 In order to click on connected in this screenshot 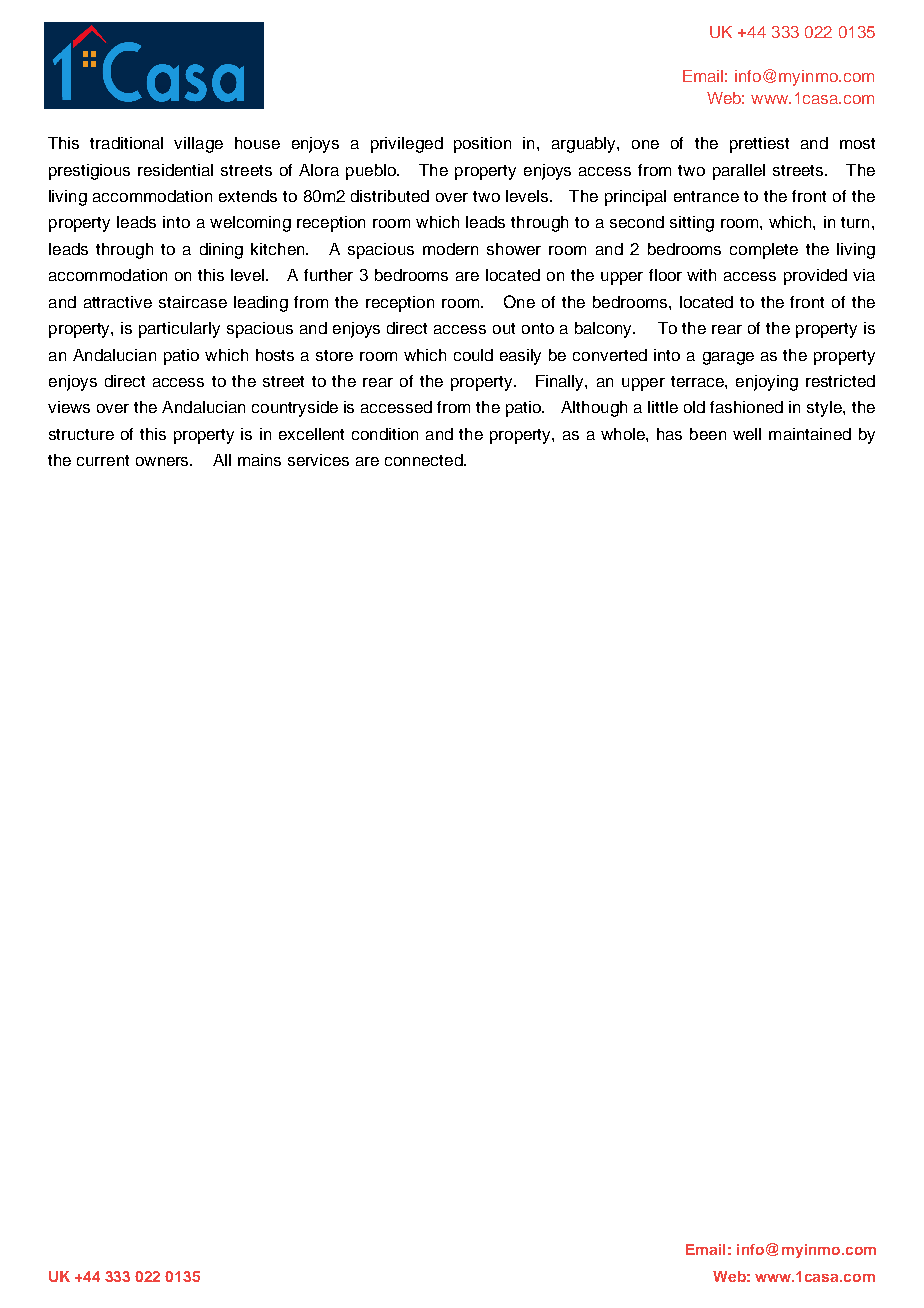, I will do `click(425, 460)`.
